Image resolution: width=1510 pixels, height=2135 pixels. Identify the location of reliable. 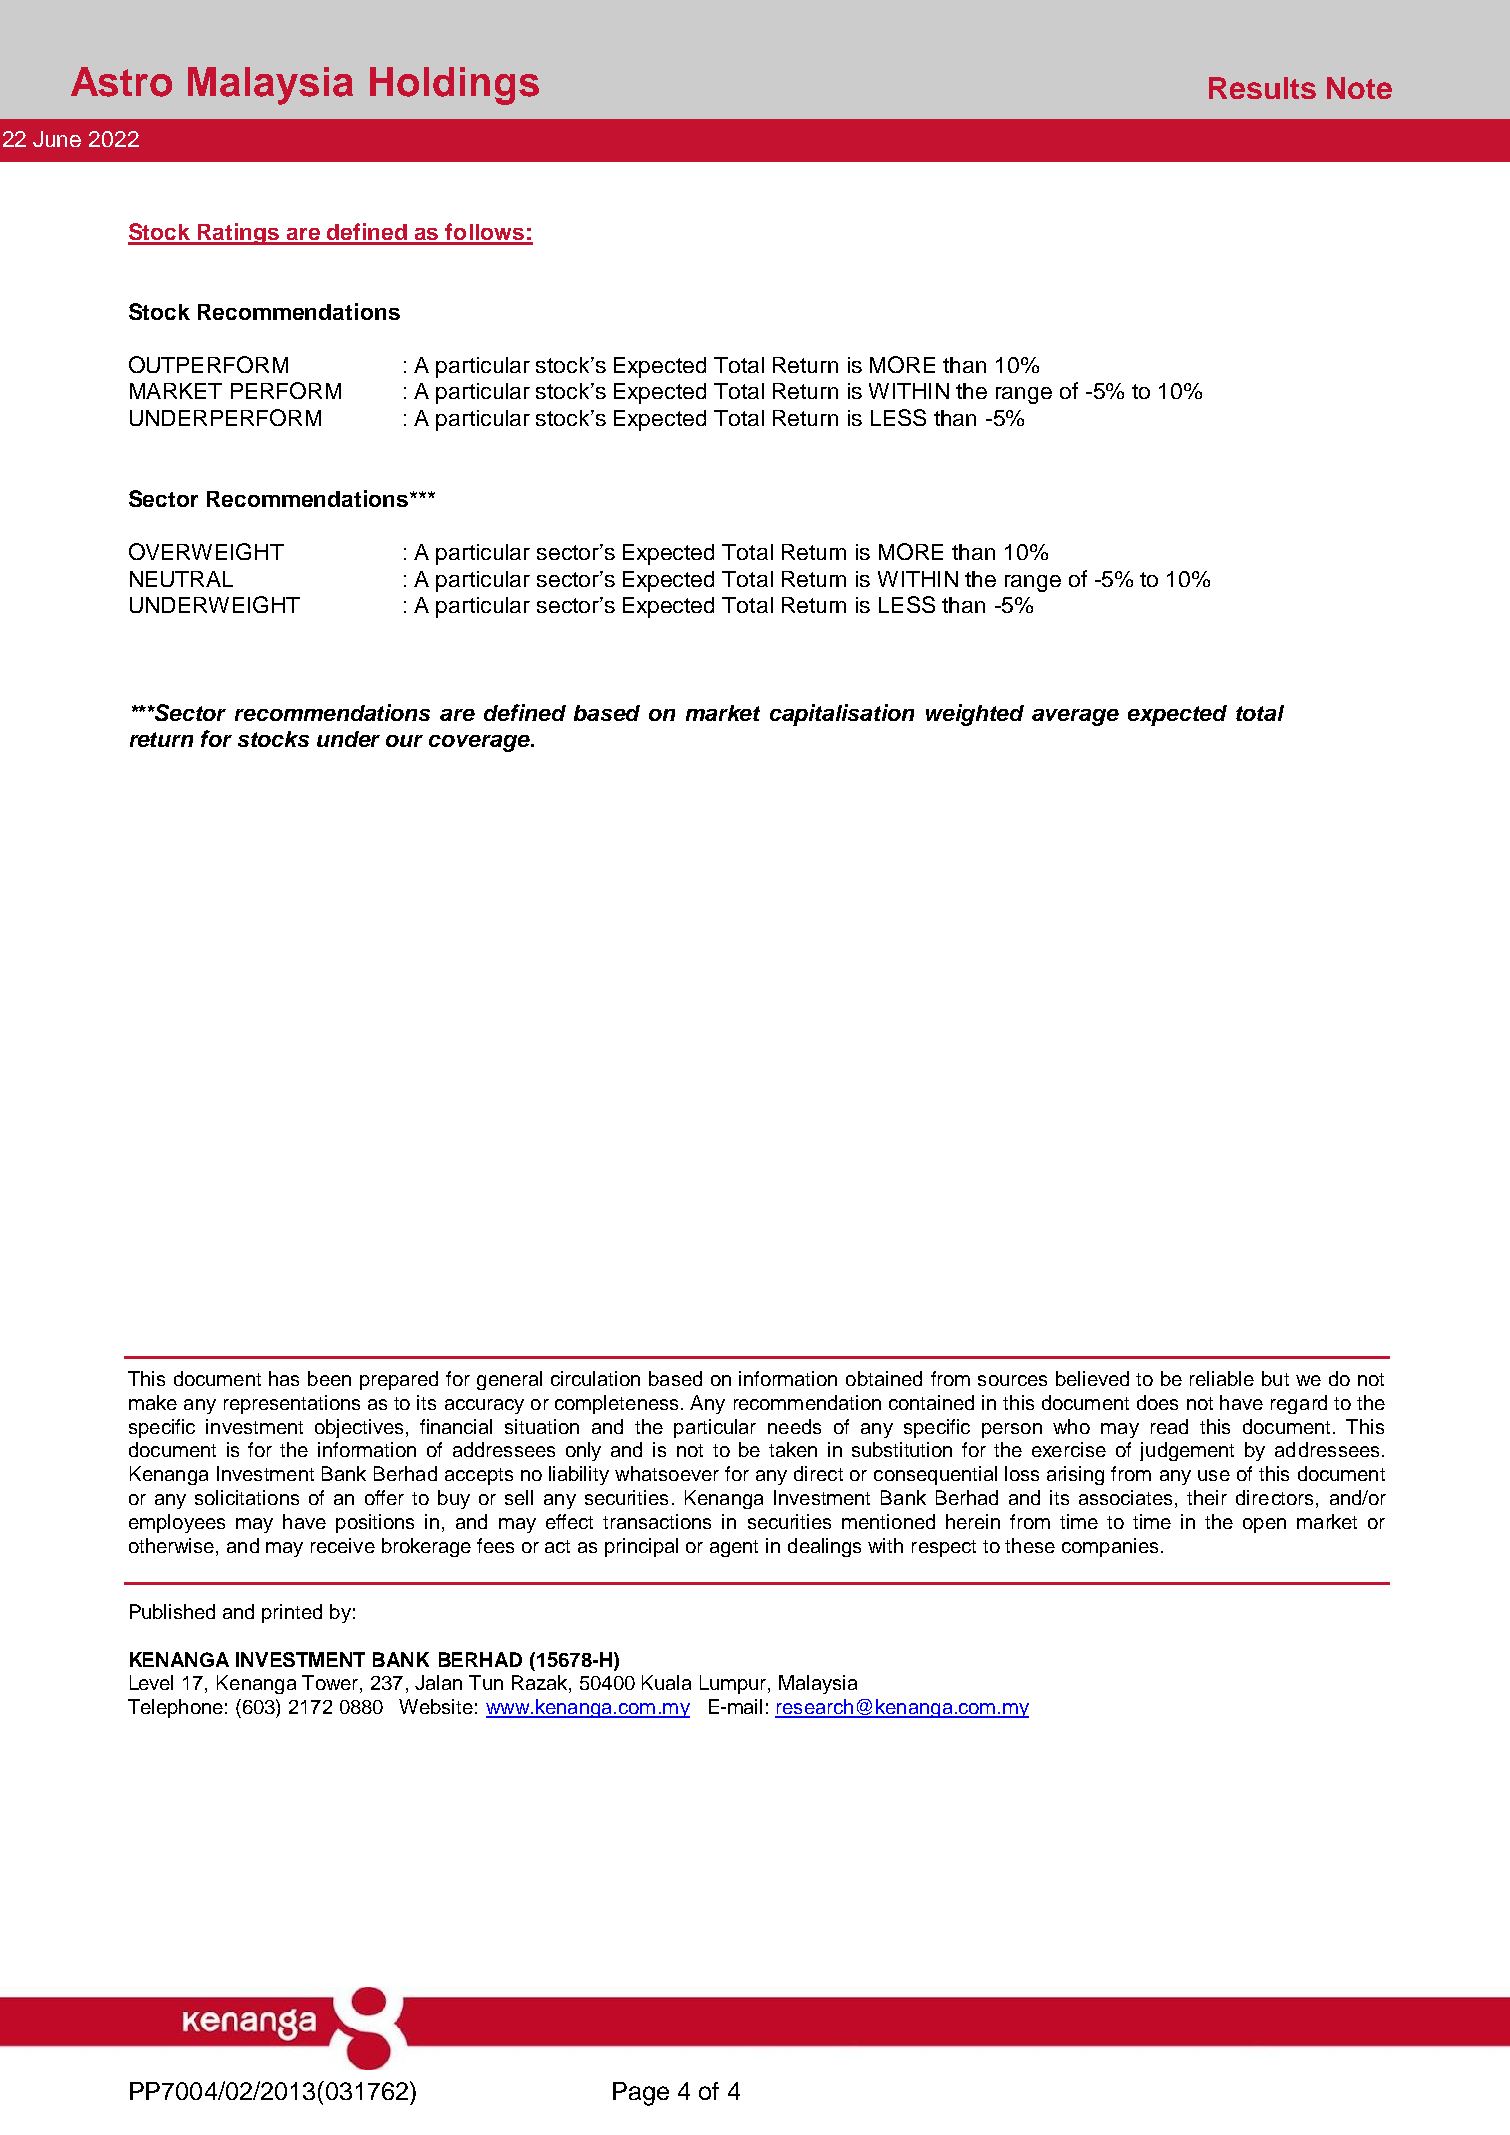
(1222, 1378).
